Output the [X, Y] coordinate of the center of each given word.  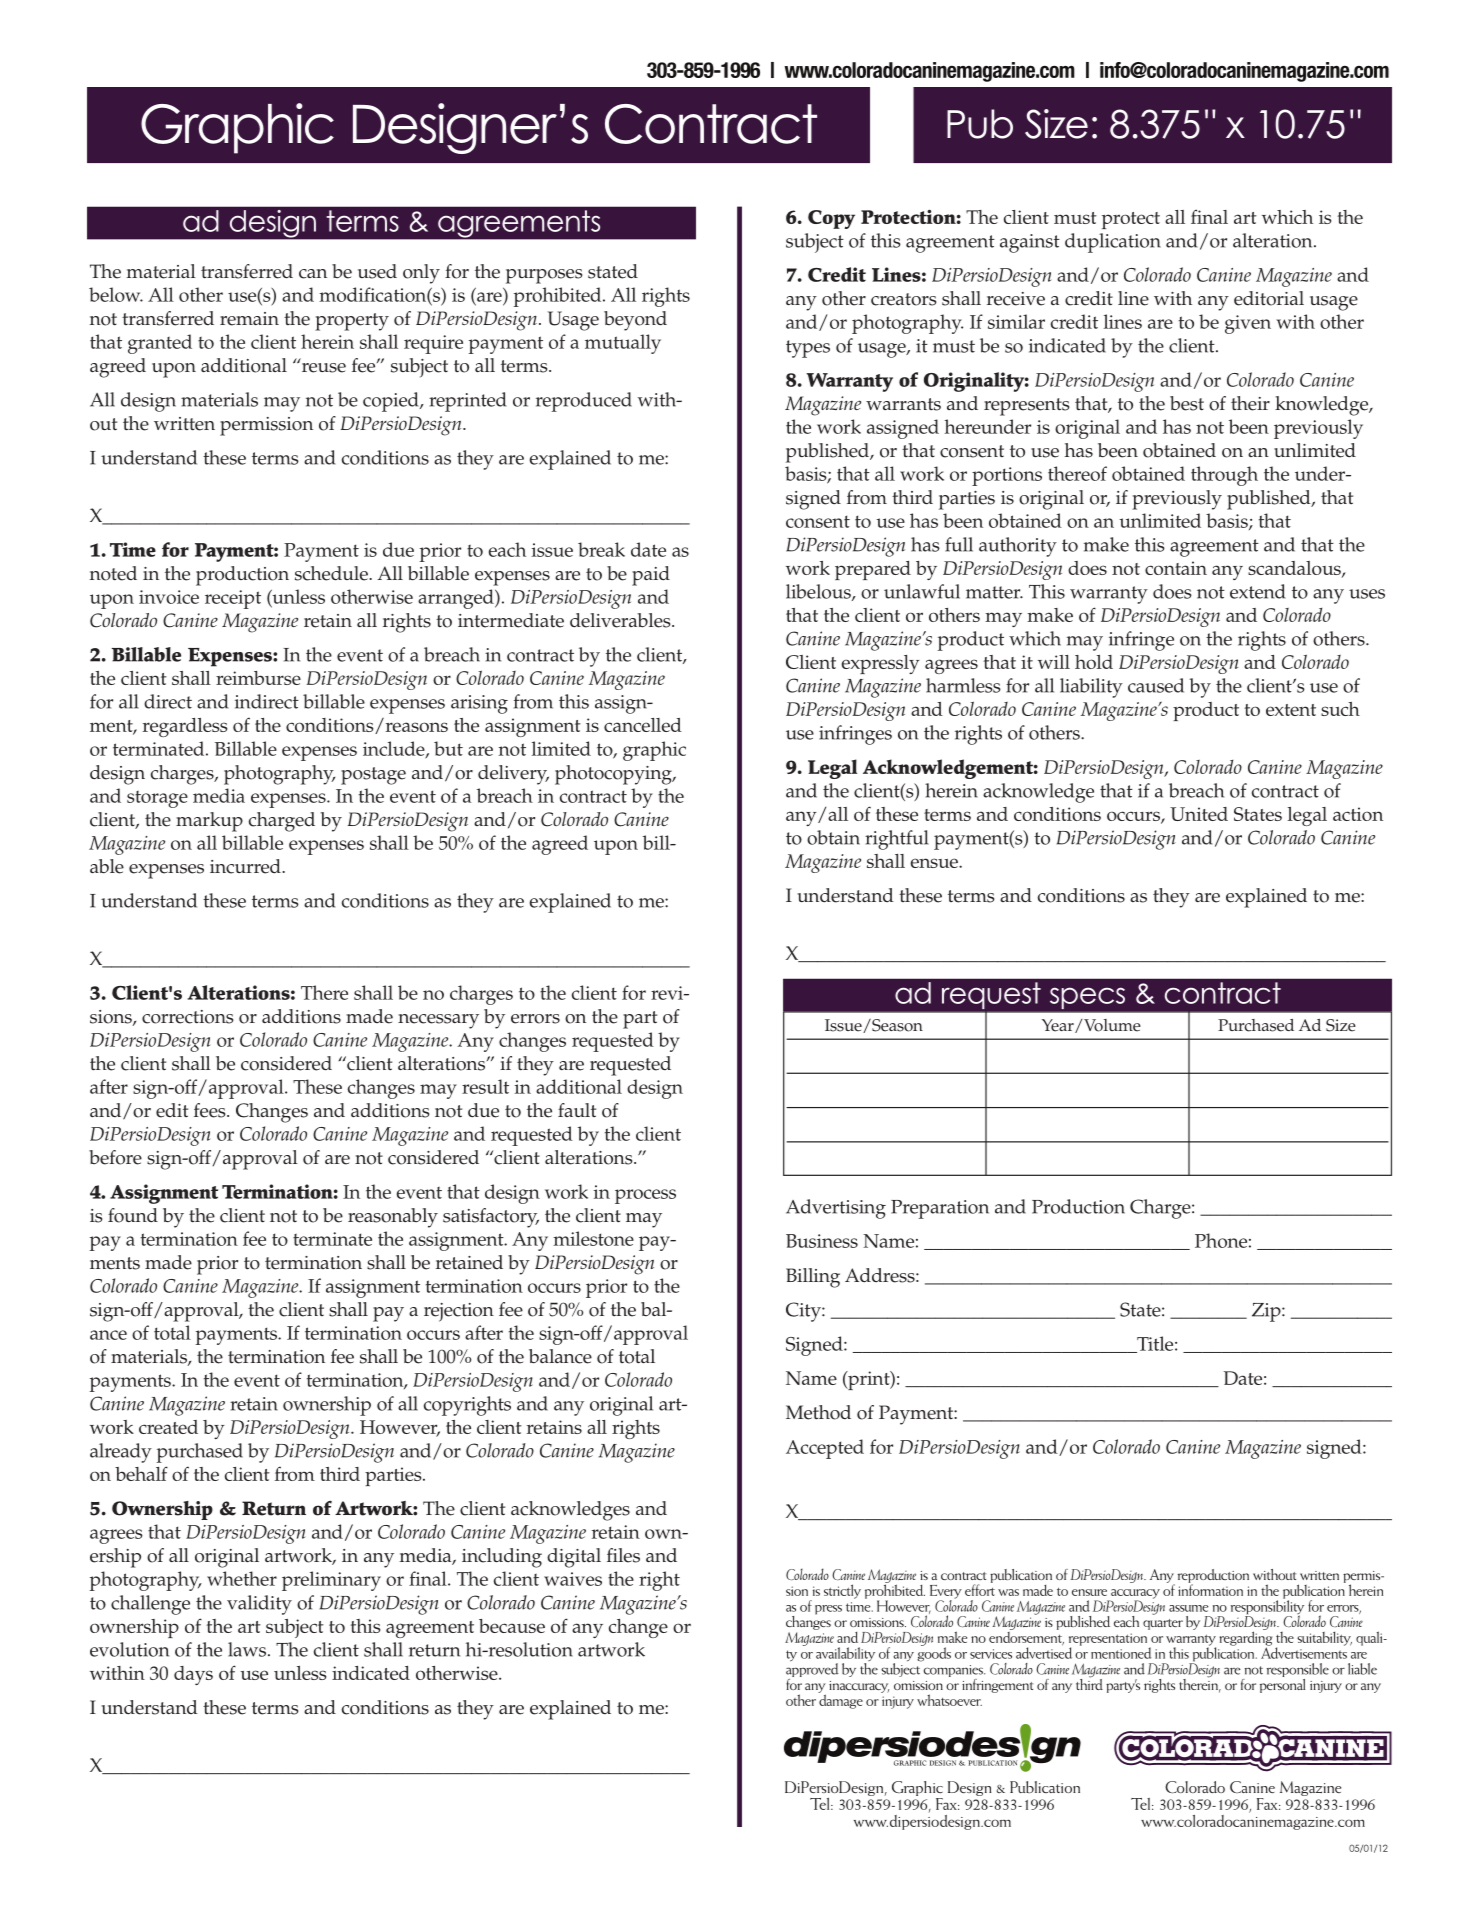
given [1248, 324]
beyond [635, 321]
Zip [1267, 1312]
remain [249, 319]
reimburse [258, 678]
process [645, 1196]
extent [1291, 710]
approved [812, 1670]
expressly [880, 664]
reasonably [393, 1218]
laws [248, 1649]
